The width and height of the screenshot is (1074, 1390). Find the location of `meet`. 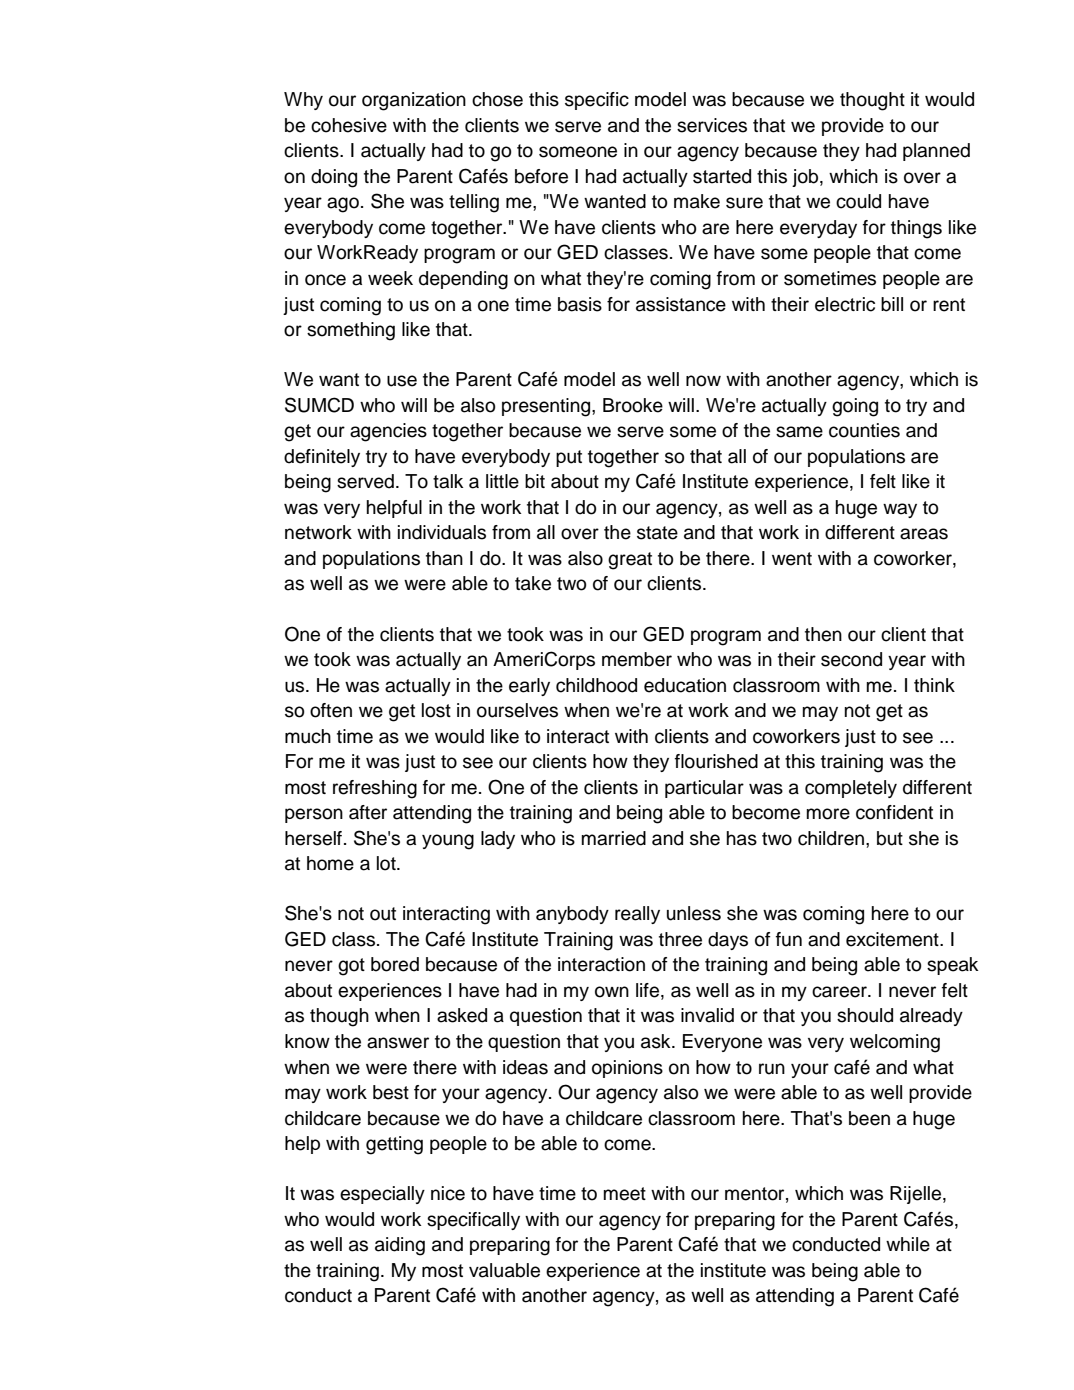

meet is located at coordinates (625, 1194).
